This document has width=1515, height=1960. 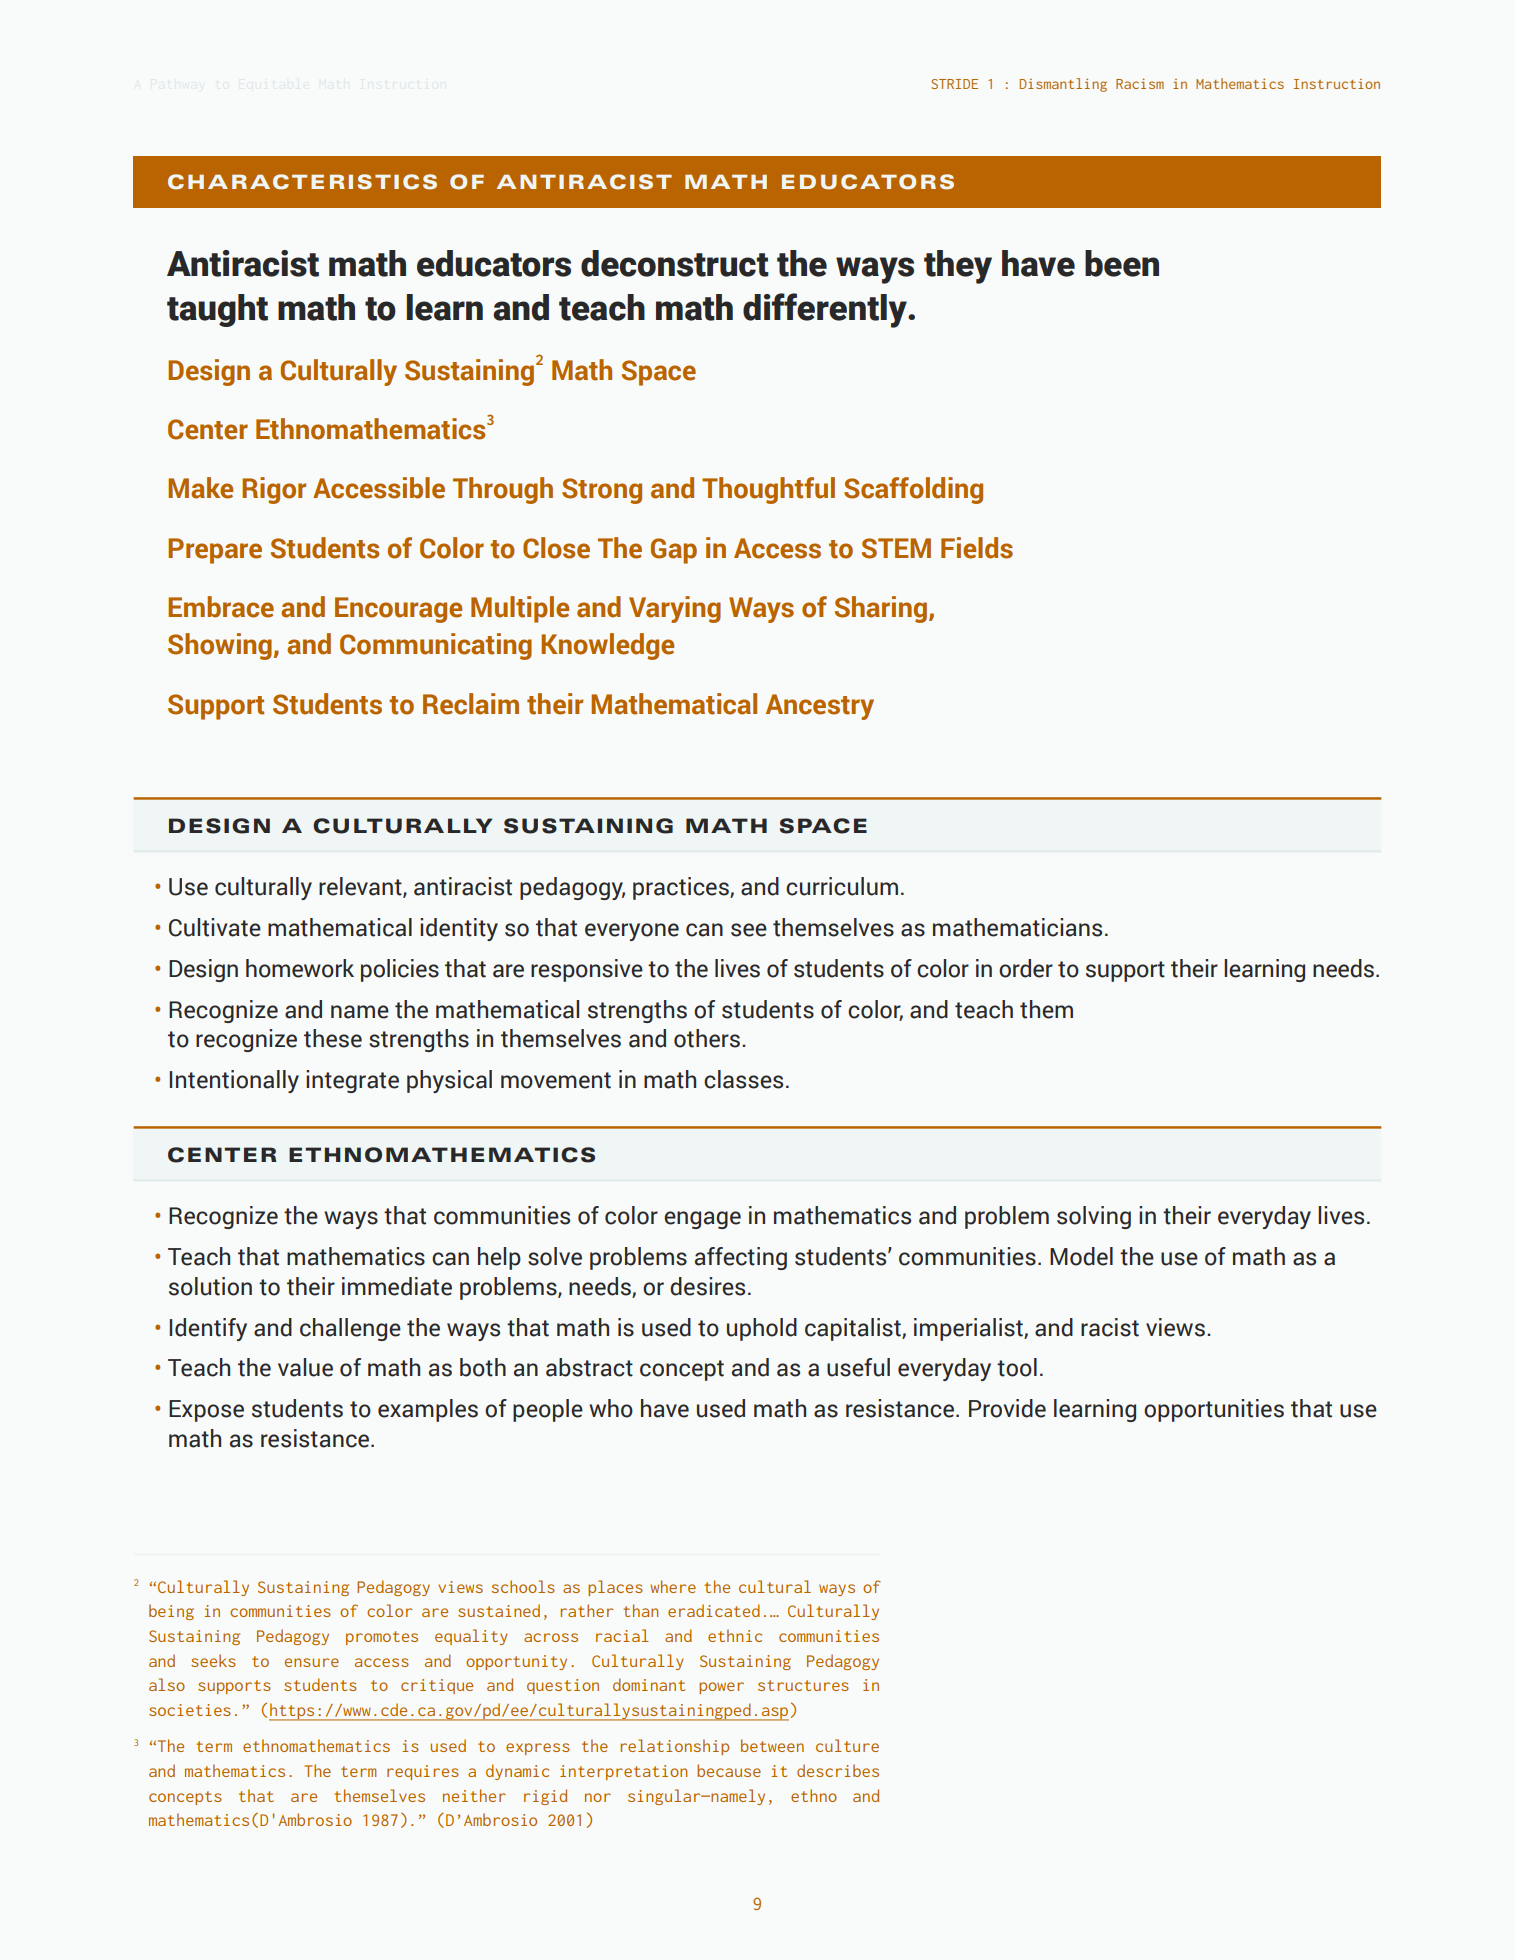 I want to click on relationship, so click(x=674, y=1747).
